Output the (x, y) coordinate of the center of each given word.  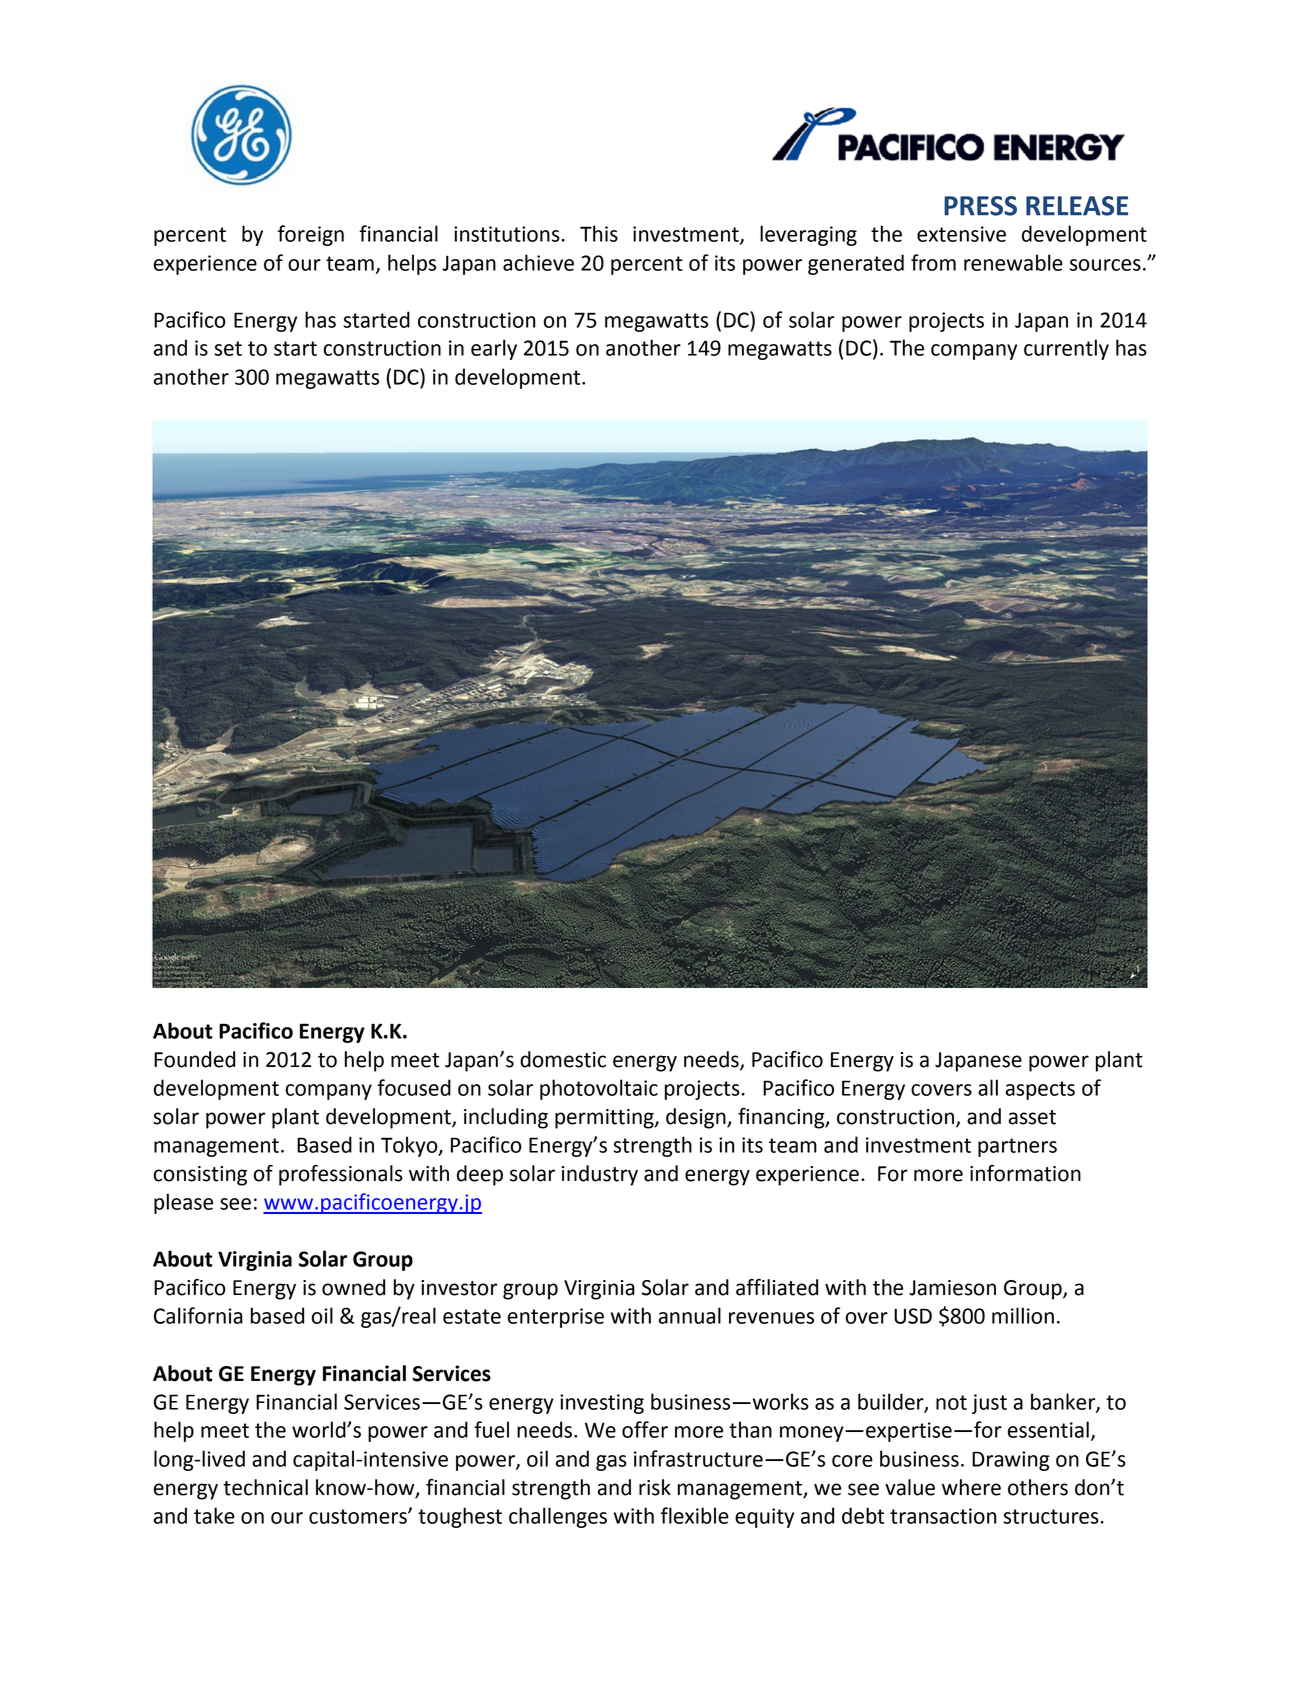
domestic (563, 1059)
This (599, 233)
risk (655, 1487)
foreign (311, 235)
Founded (194, 1059)
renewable (1013, 262)
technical (265, 1487)
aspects (1040, 1090)
